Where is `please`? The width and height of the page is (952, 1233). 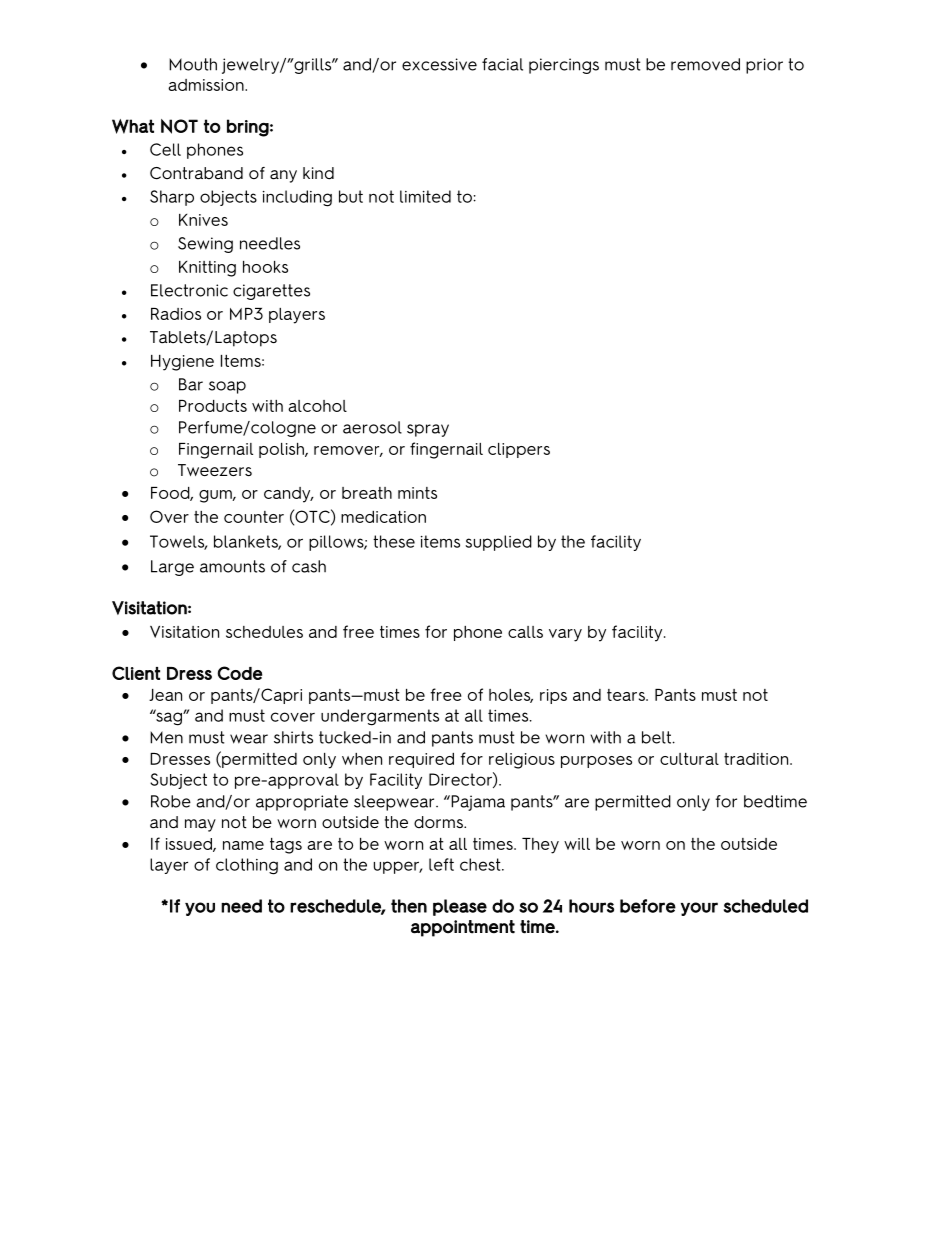
please is located at coordinates (460, 907).
